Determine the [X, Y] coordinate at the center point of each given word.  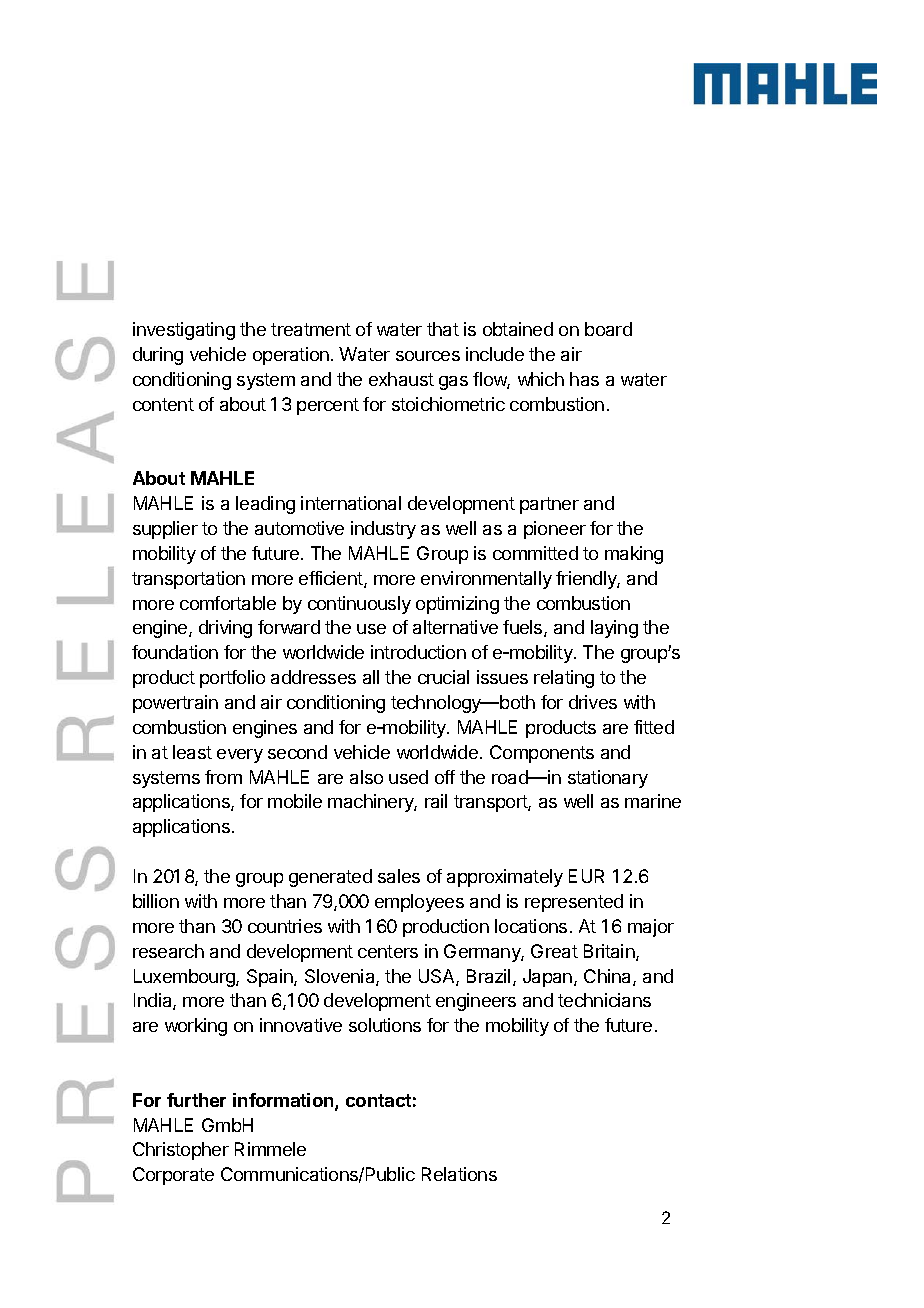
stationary [608, 779]
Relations [459, 1174]
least [192, 752]
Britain [610, 952]
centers [388, 951]
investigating [184, 331]
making [634, 555]
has [584, 379]
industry [383, 530]
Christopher [181, 1151]
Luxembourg [185, 978]
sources [428, 356]
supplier [165, 530]
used [408, 777]
